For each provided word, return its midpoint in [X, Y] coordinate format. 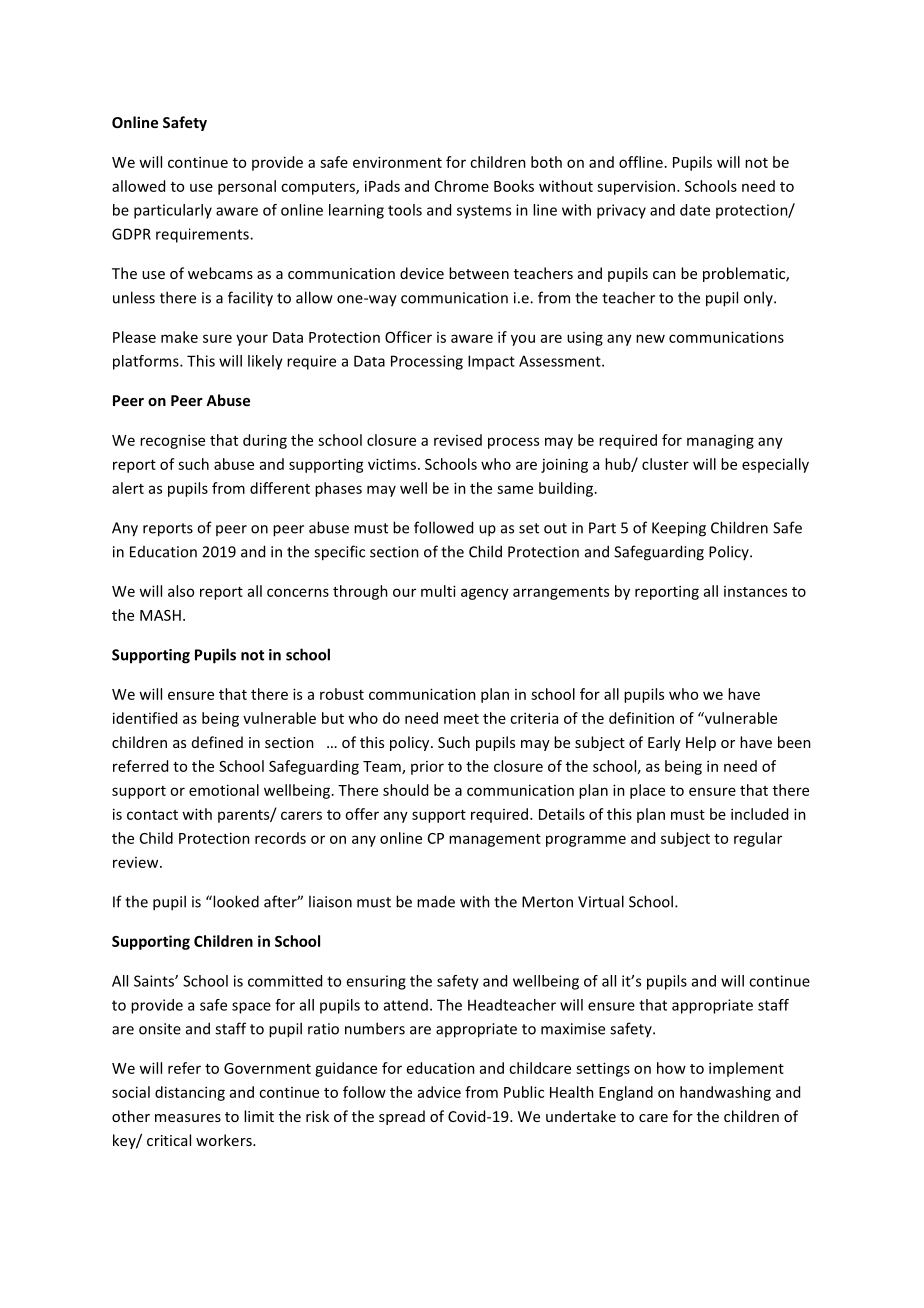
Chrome [462, 186]
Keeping [679, 529]
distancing [190, 1093]
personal [247, 187]
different [280, 488]
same [515, 489]
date [695, 210]
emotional [224, 790]
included [759, 814]
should [405, 790]
